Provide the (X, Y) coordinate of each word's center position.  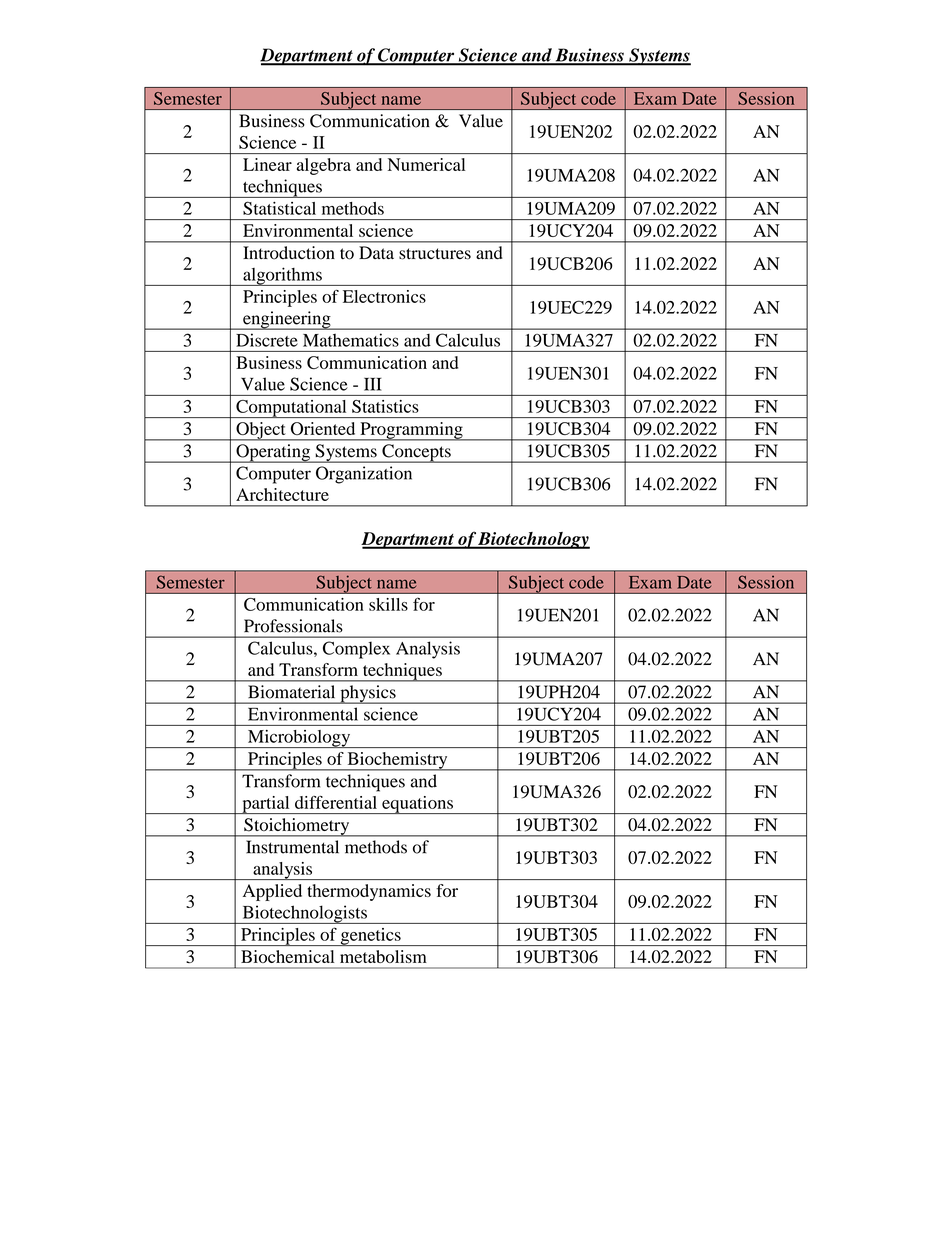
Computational (291, 409)
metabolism (383, 956)
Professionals (293, 626)
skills (388, 604)
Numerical (427, 164)
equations (417, 805)
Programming (411, 431)
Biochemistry (397, 761)
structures (435, 254)
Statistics (385, 406)
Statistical (279, 208)
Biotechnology (533, 540)
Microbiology (299, 739)
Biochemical (287, 956)
